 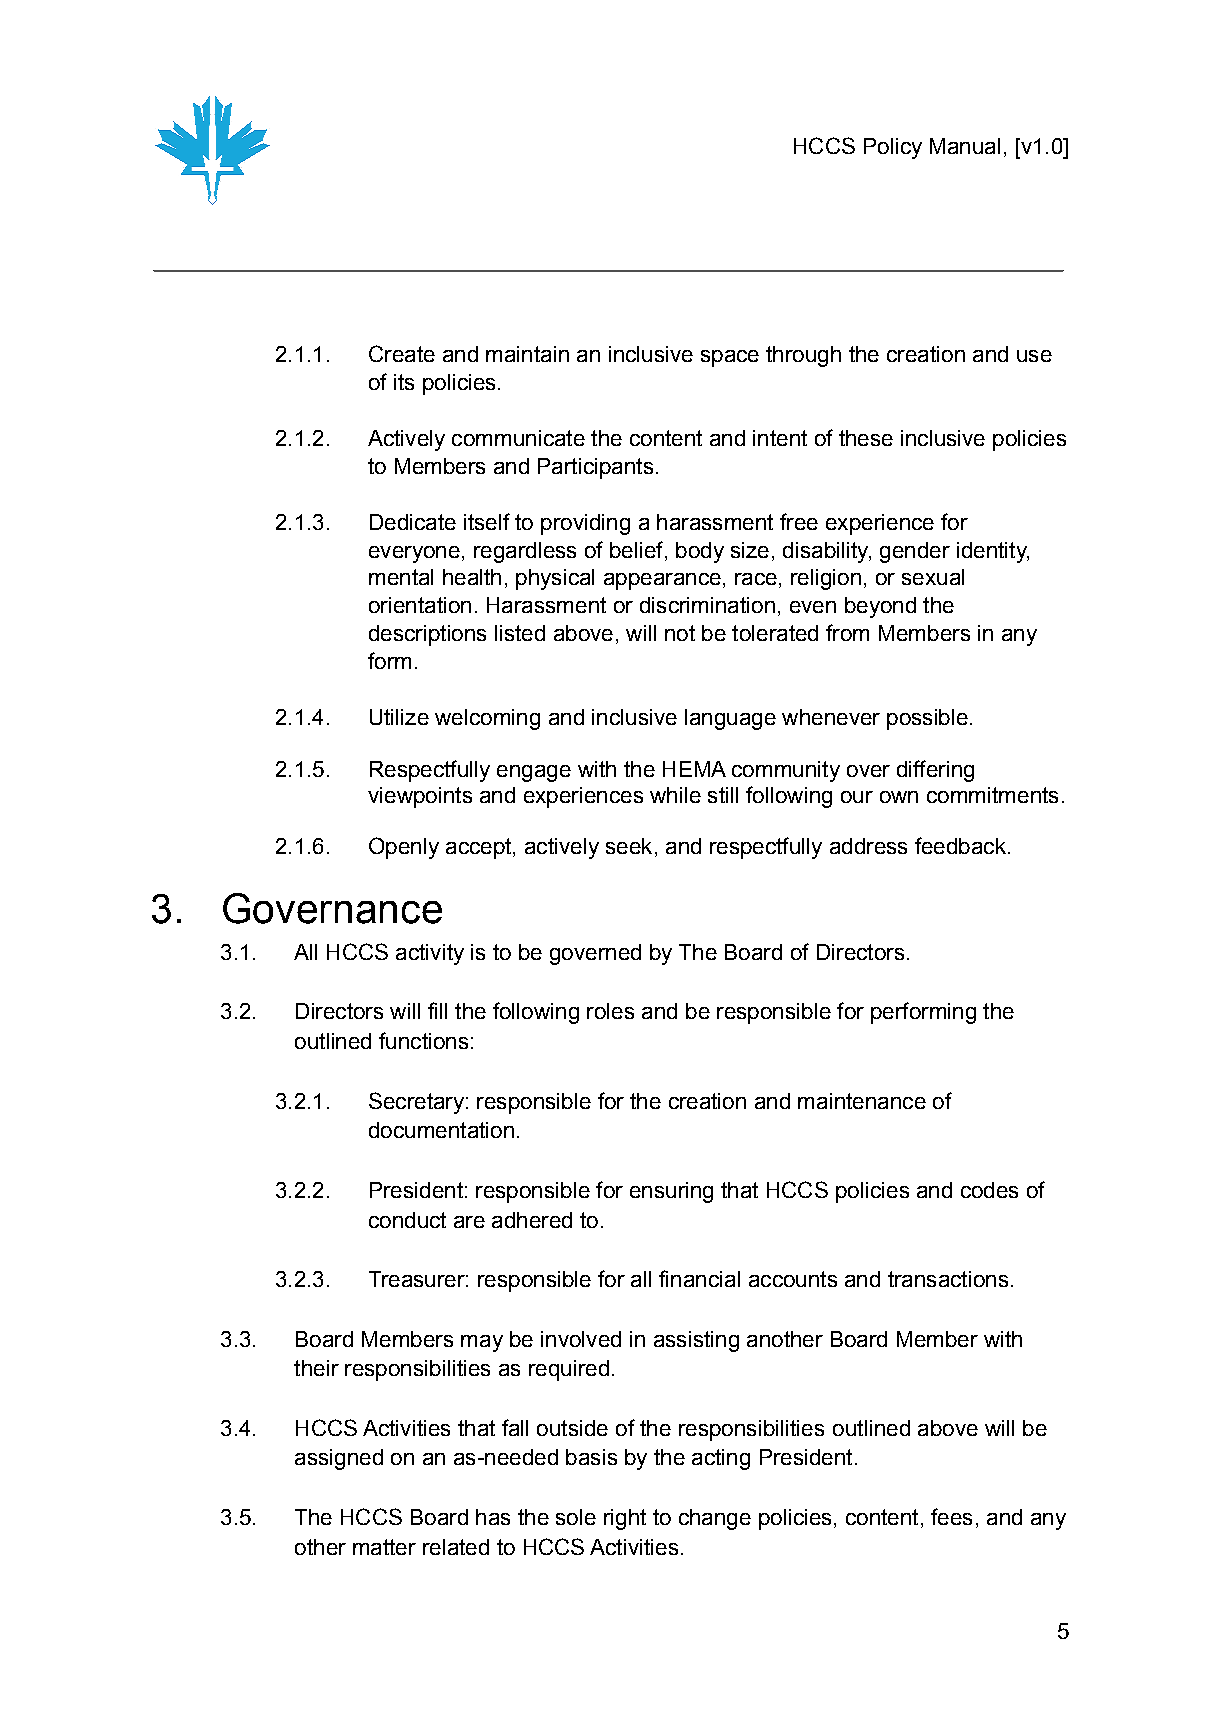 I want to click on space, so click(x=730, y=358).
